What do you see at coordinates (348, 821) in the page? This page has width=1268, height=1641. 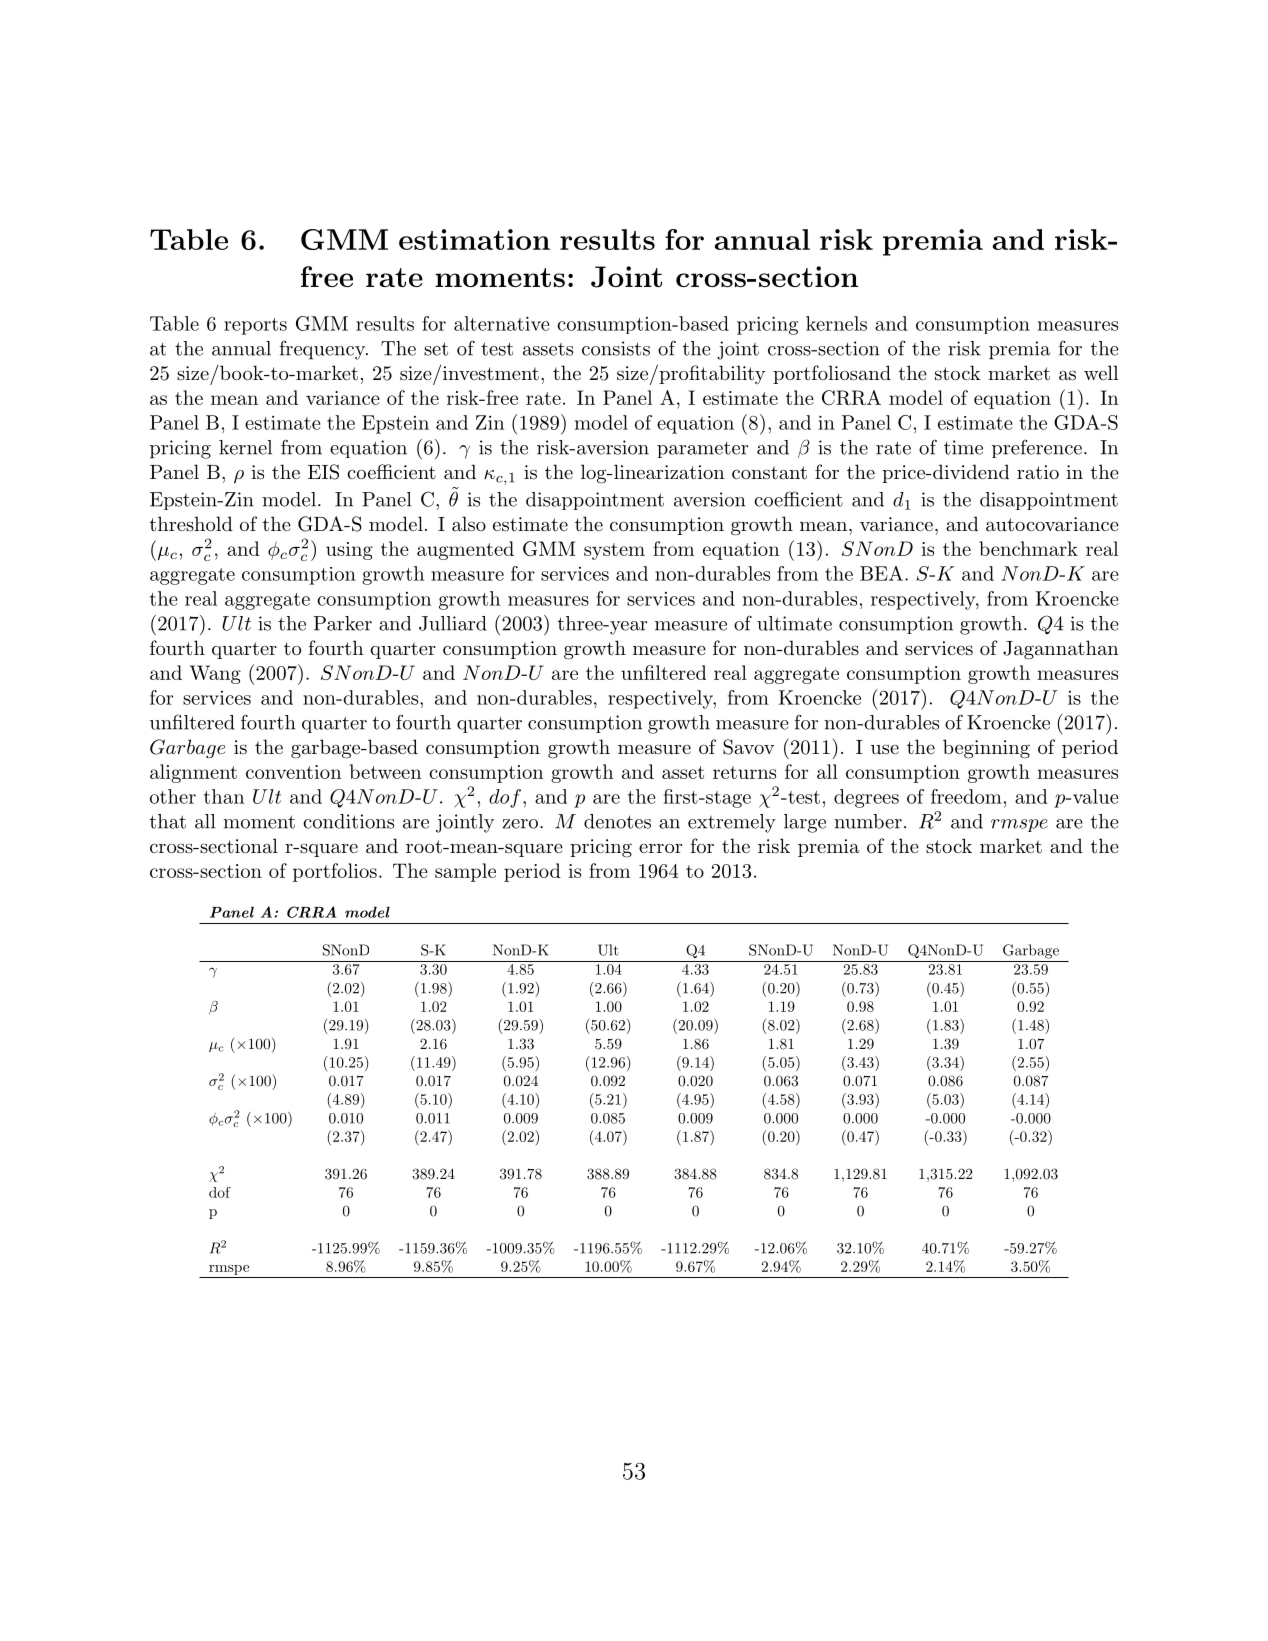 I see `conditions` at bounding box center [348, 821].
